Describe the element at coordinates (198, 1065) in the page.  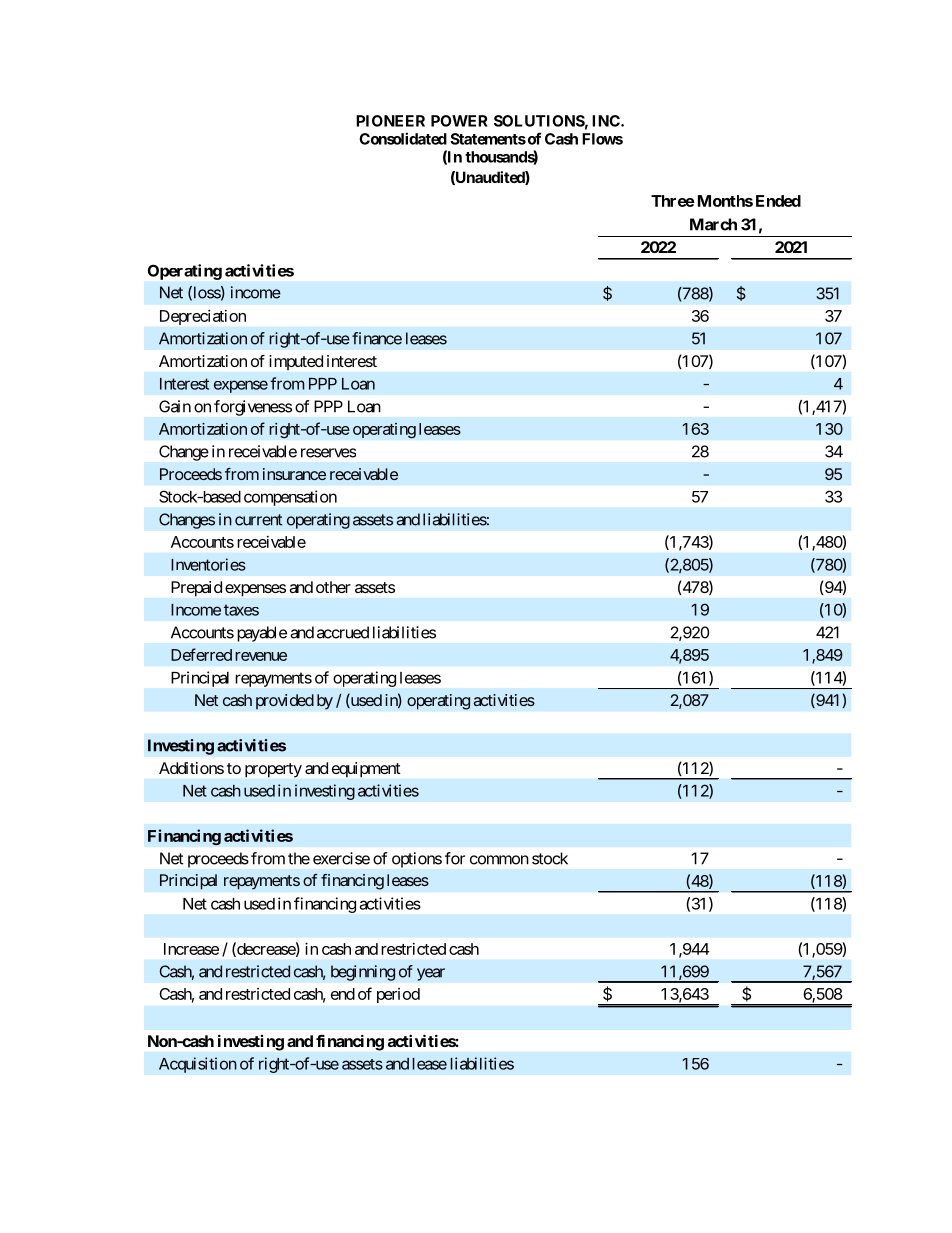
I see `Acquisition` at that location.
